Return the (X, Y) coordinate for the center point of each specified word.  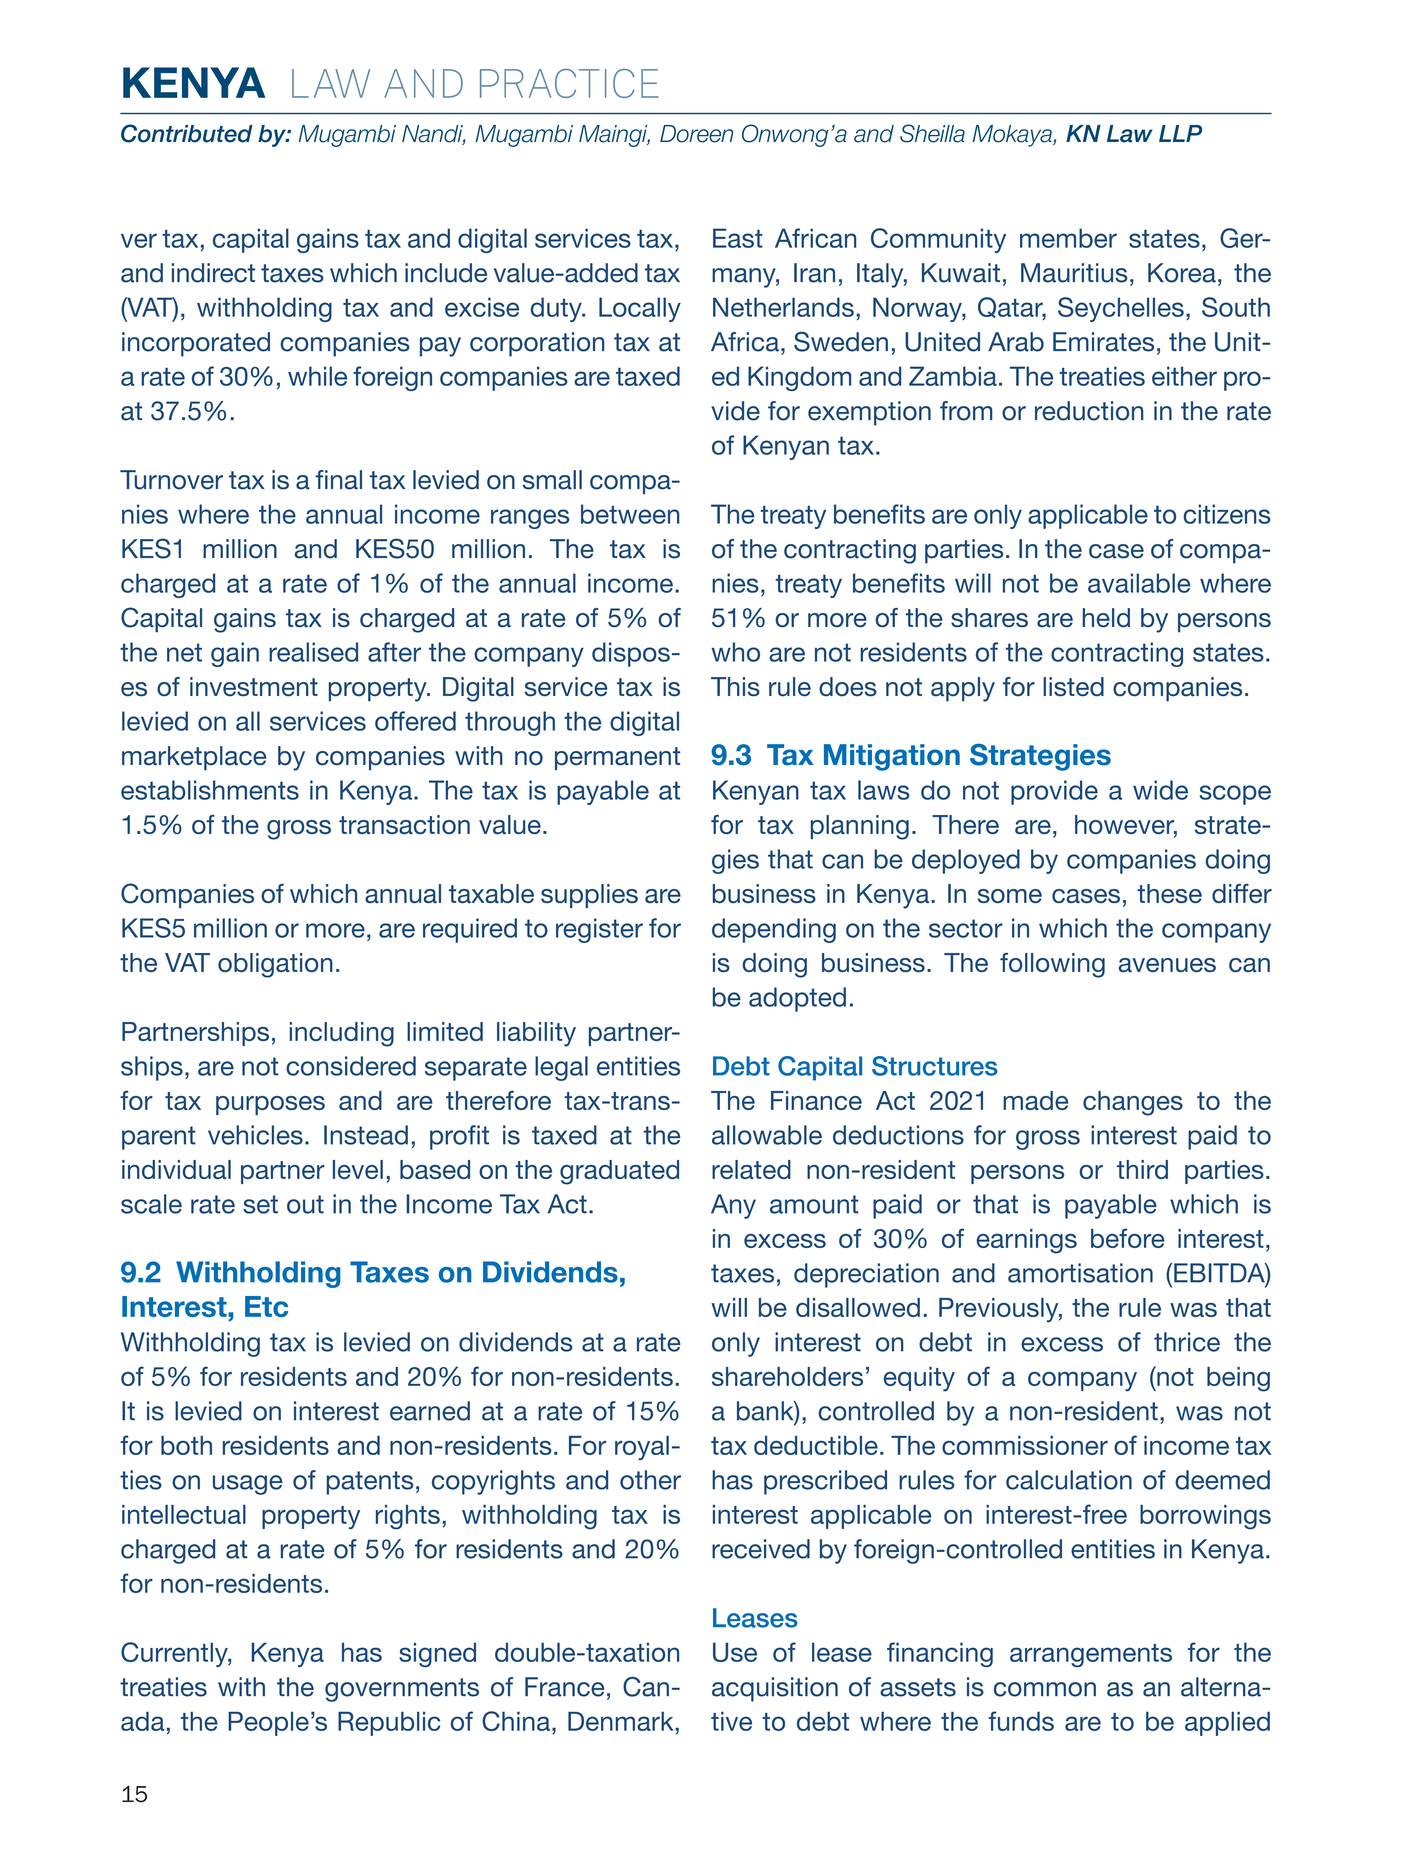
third (1142, 1169)
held (1106, 618)
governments (402, 1690)
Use (735, 1652)
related (751, 1169)
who (735, 652)
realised (313, 652)
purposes (270, 1105)
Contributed (187, 133)
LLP (1180, 133)
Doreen (696, 134)
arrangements (1091, 1655)
